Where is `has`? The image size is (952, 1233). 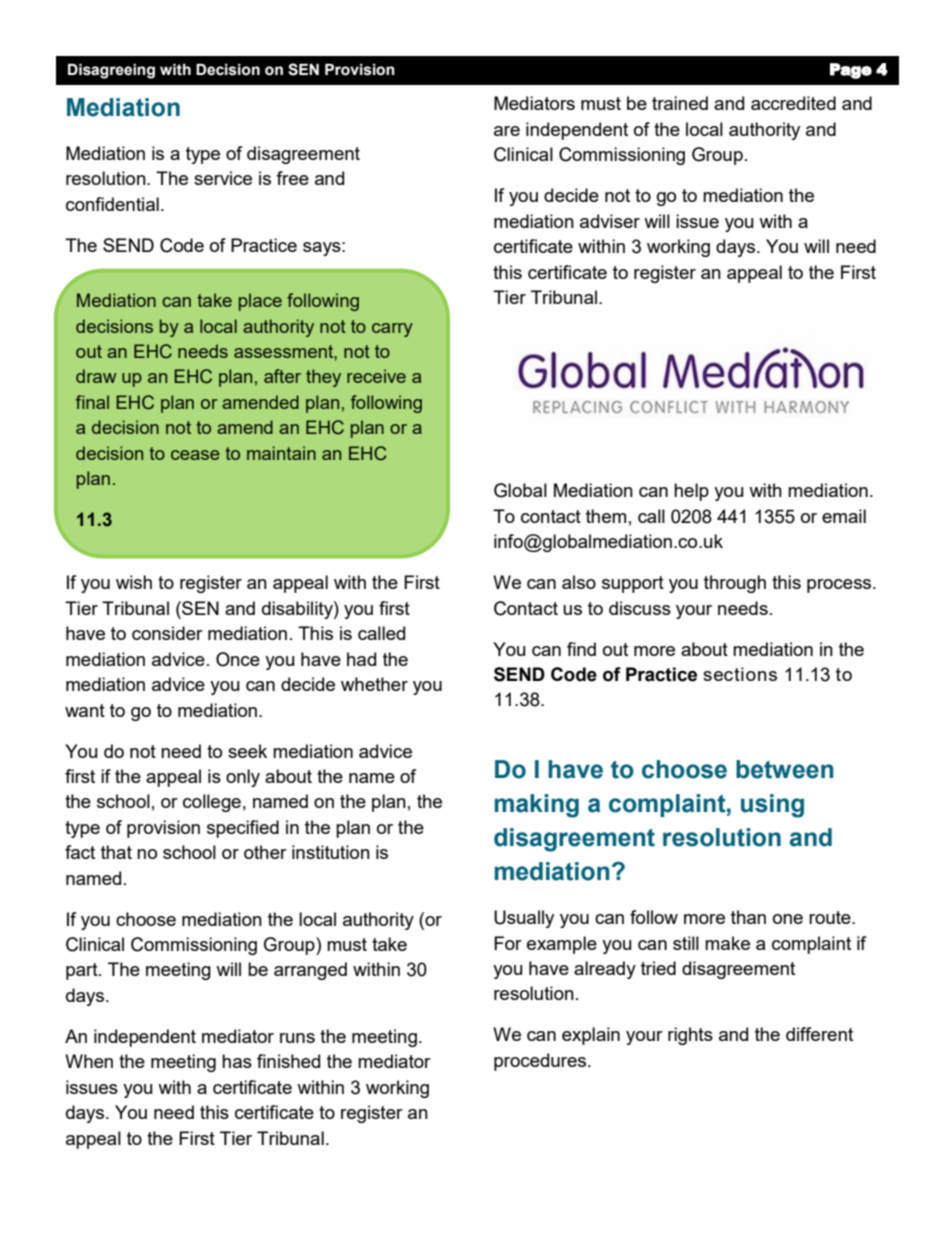 has is located at coordinates (237, 1061).
